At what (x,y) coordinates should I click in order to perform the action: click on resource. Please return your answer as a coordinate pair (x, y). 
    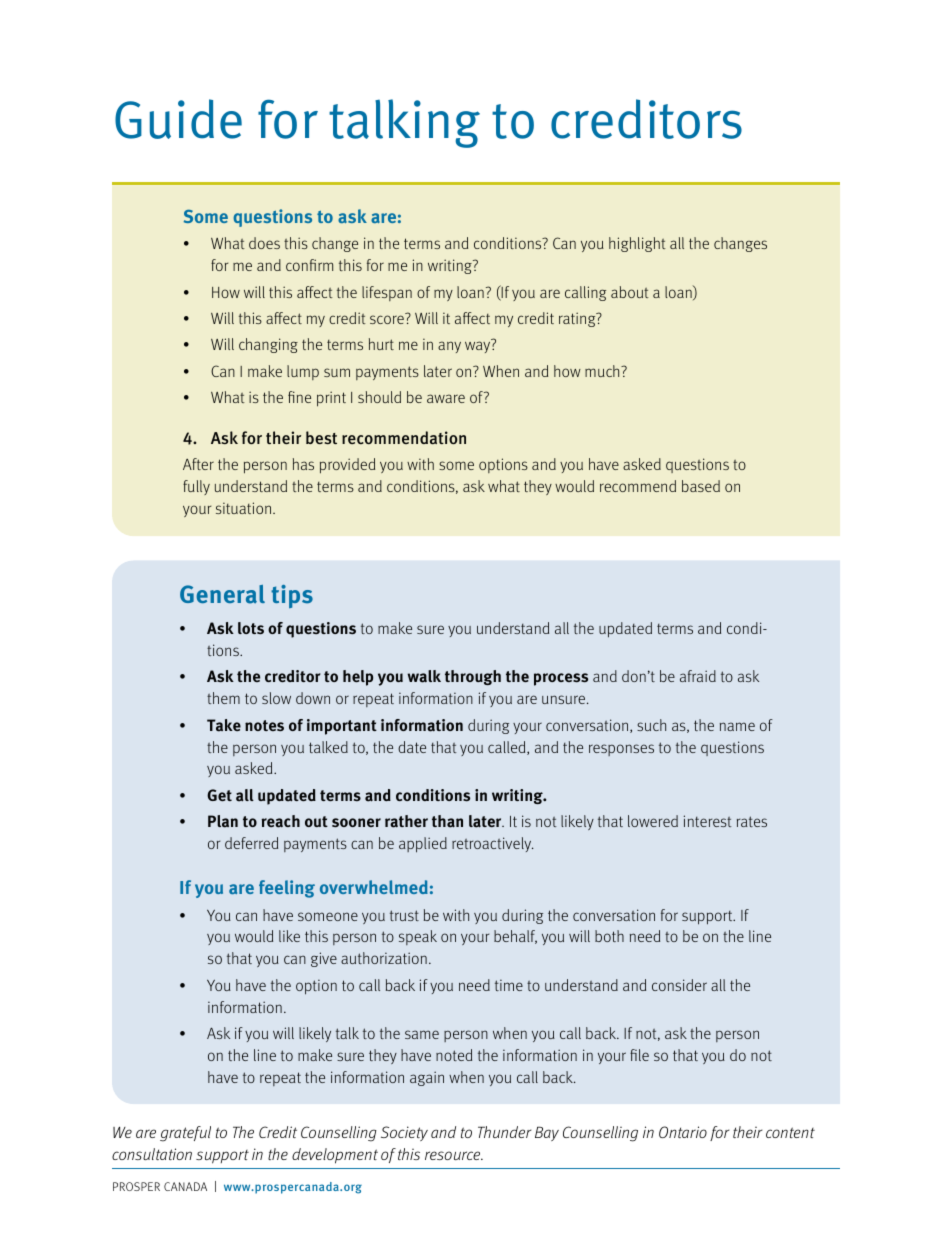
    Looking at the image, I should click on (454, 1155).
